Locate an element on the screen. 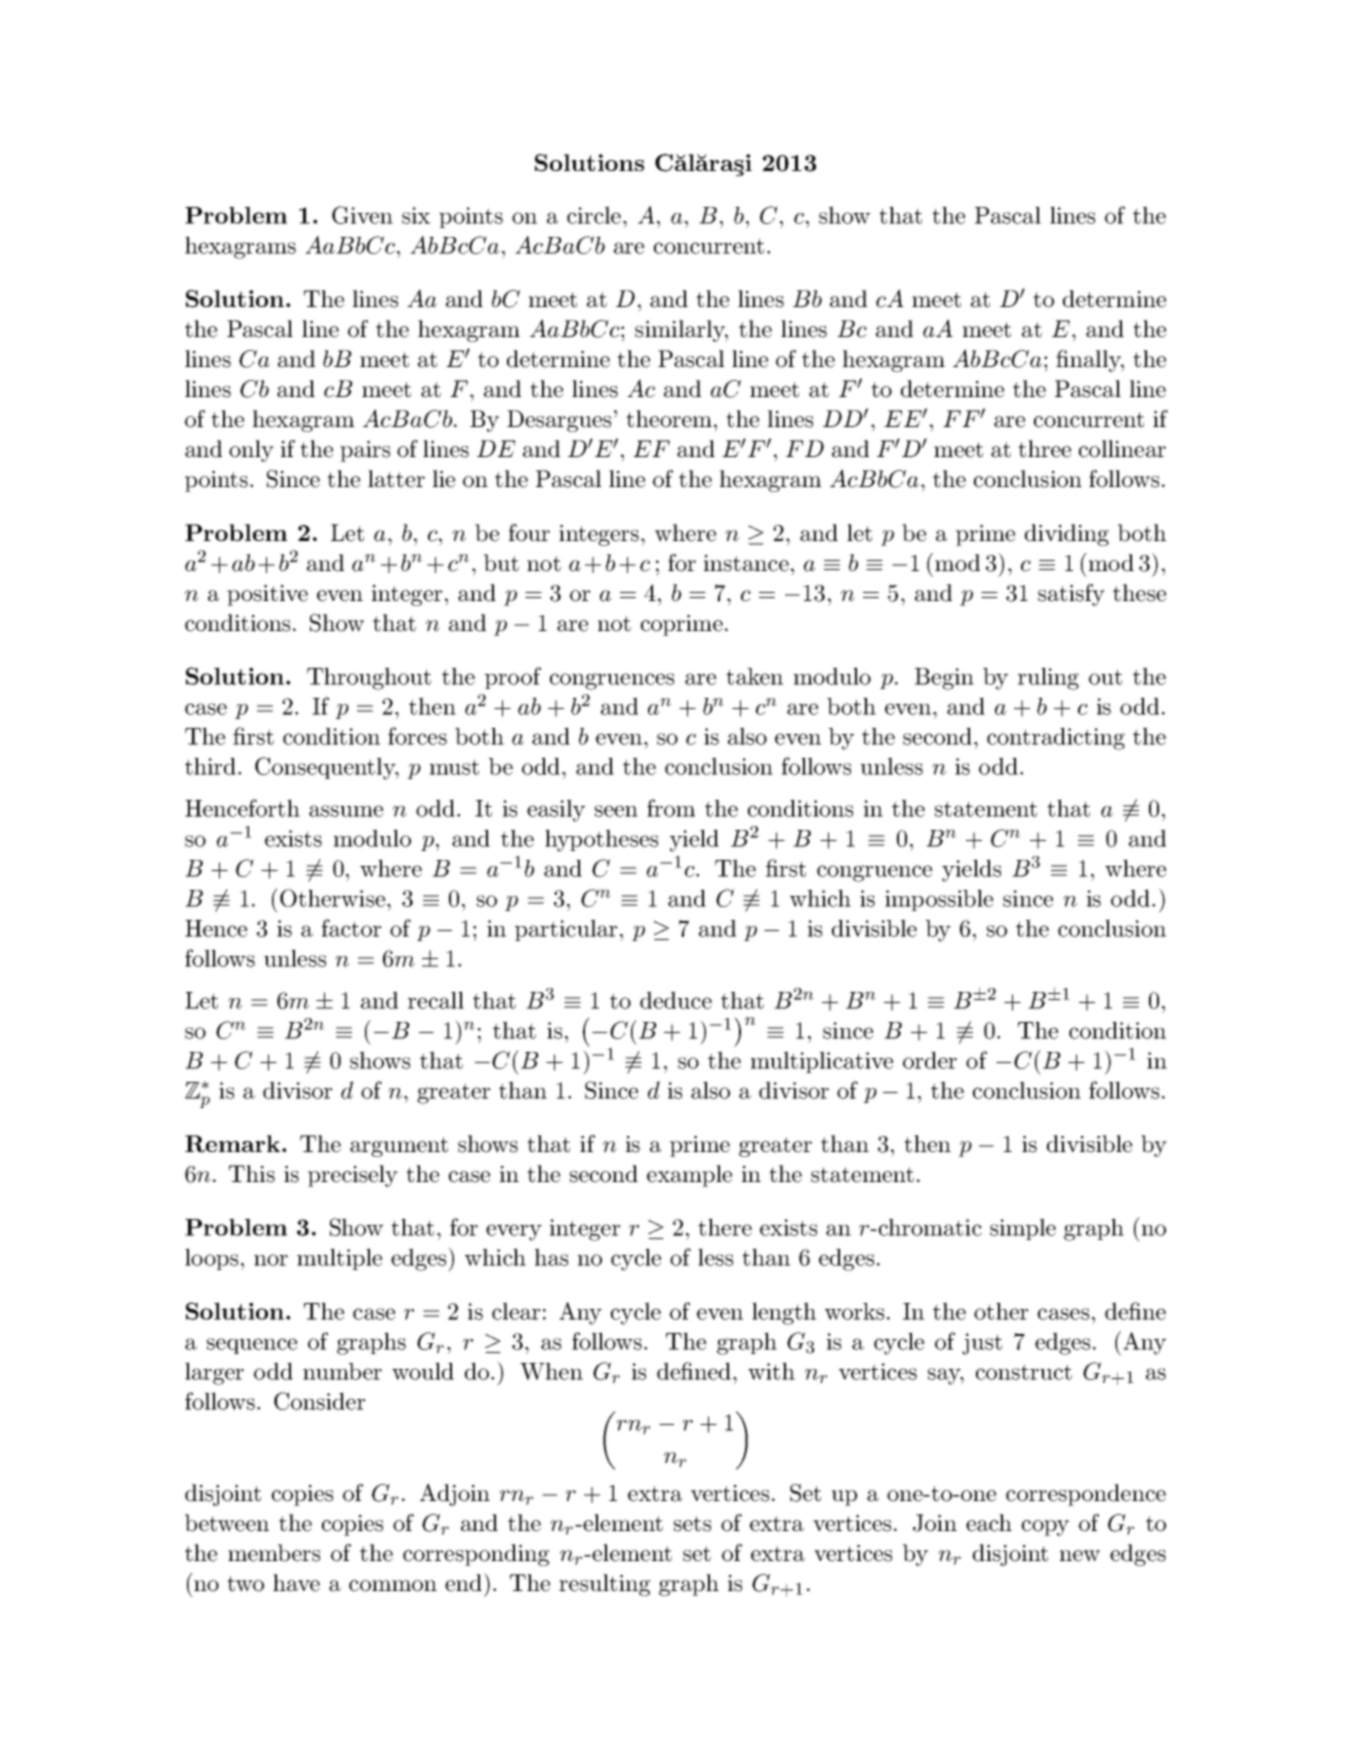 The image size is (1355, 1754). positive is located at coordinates (267, 595).
